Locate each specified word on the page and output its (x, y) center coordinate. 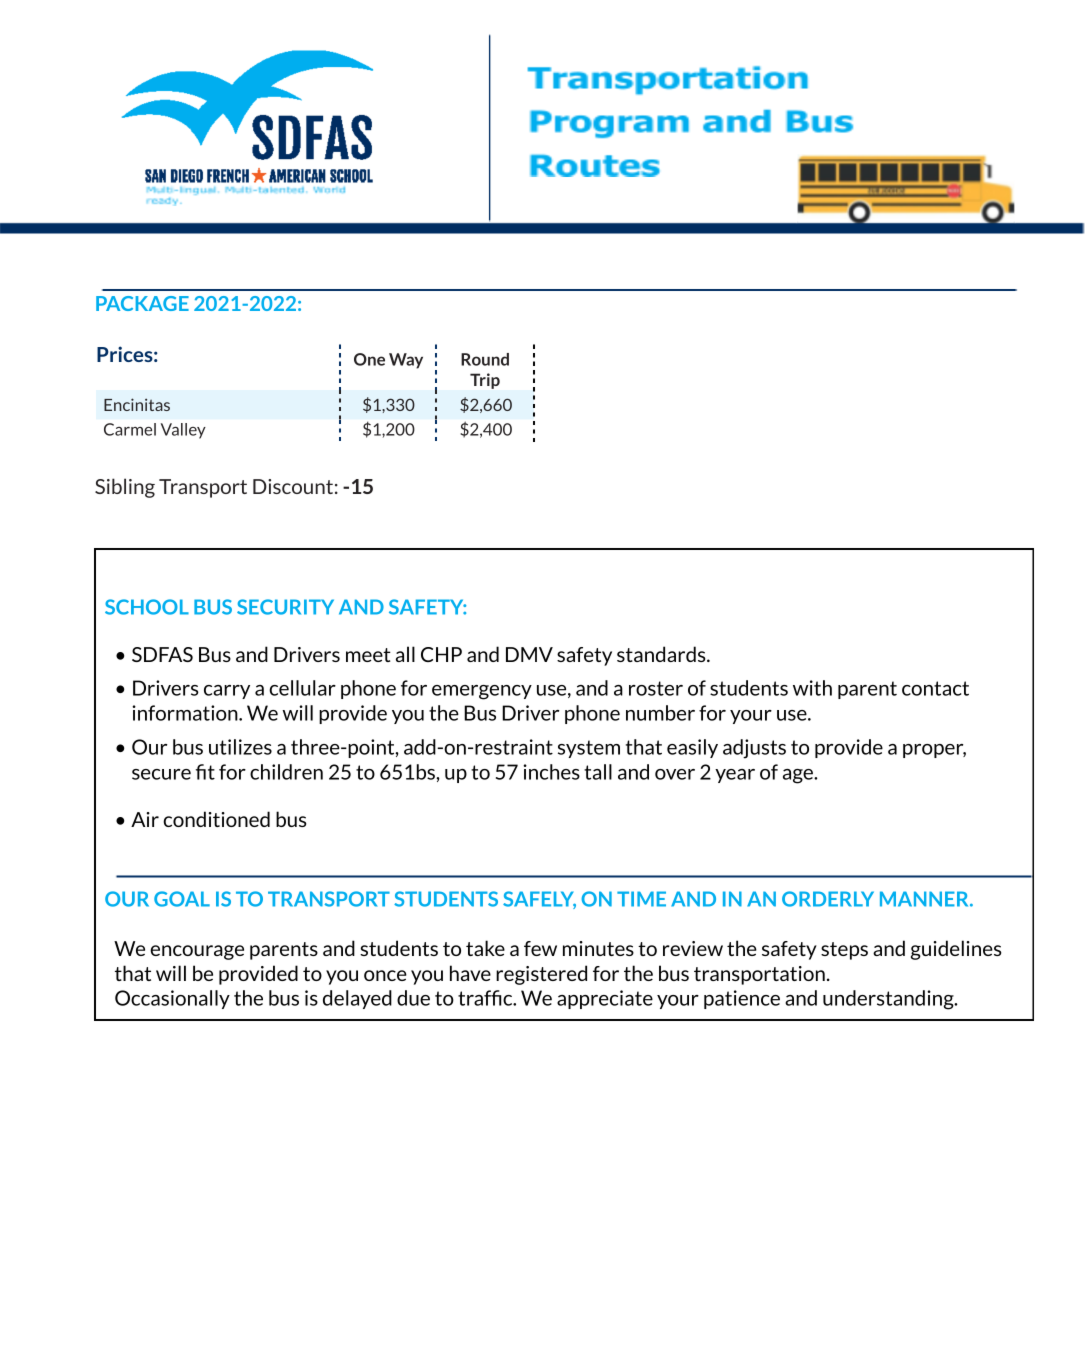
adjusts (754, 749)
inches (551, 772)
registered (541, 975)
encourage (197, 952)
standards (662, 654)
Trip (485, 381)
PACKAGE (142, 303)
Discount (293, 486)
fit (205, 772)
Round (485, 359)
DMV (529, 654)
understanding (889, 1000)
